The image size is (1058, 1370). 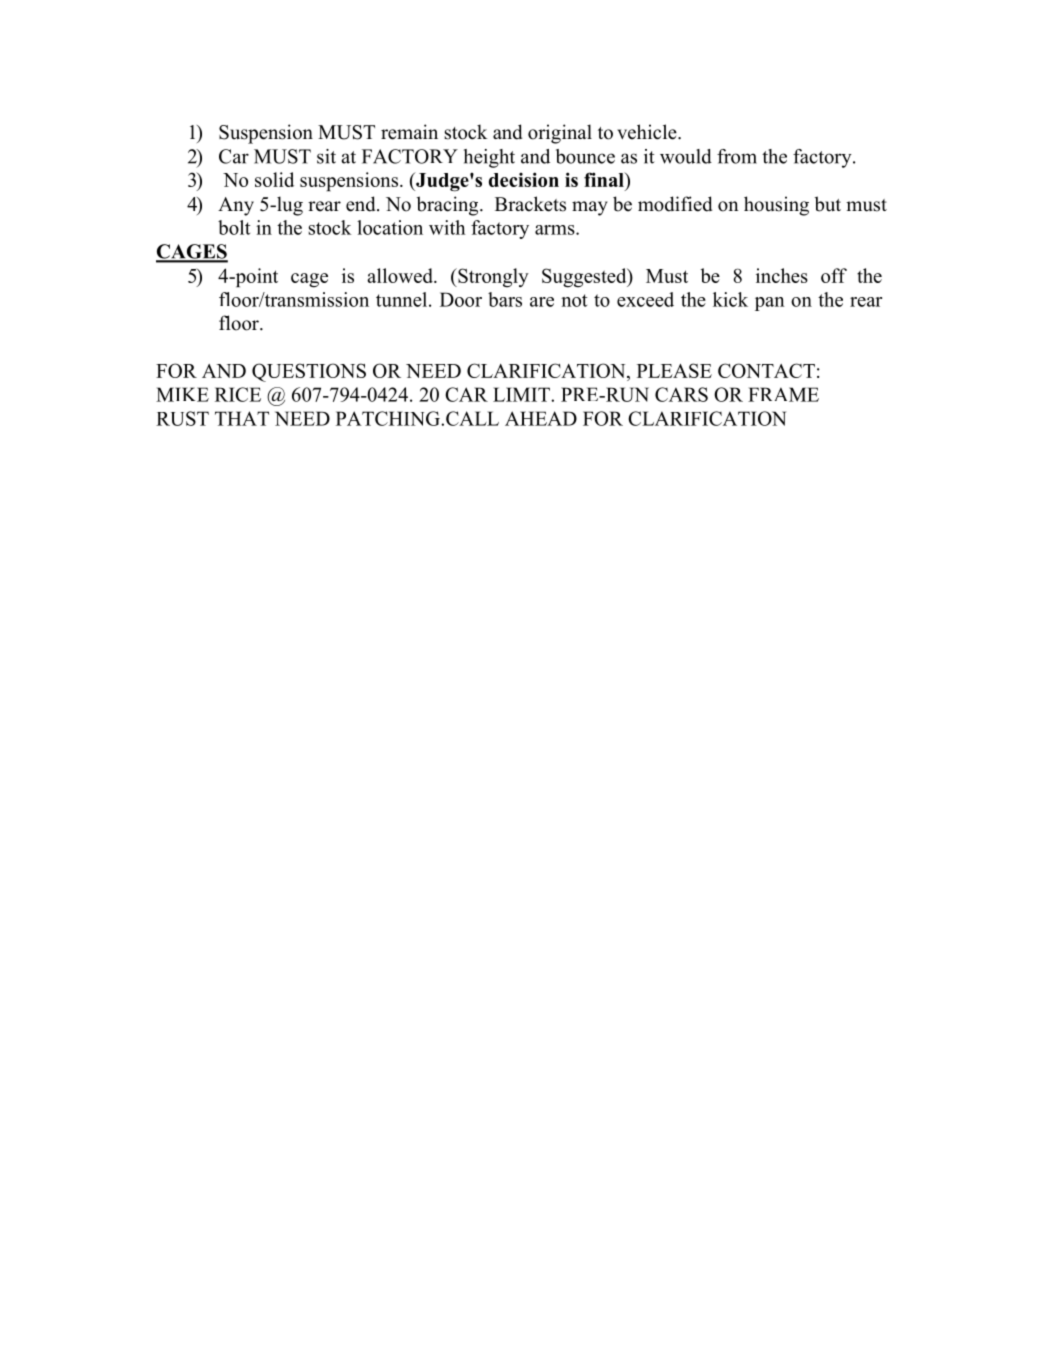 I want to click on sit, so click(x=326, y=156).
